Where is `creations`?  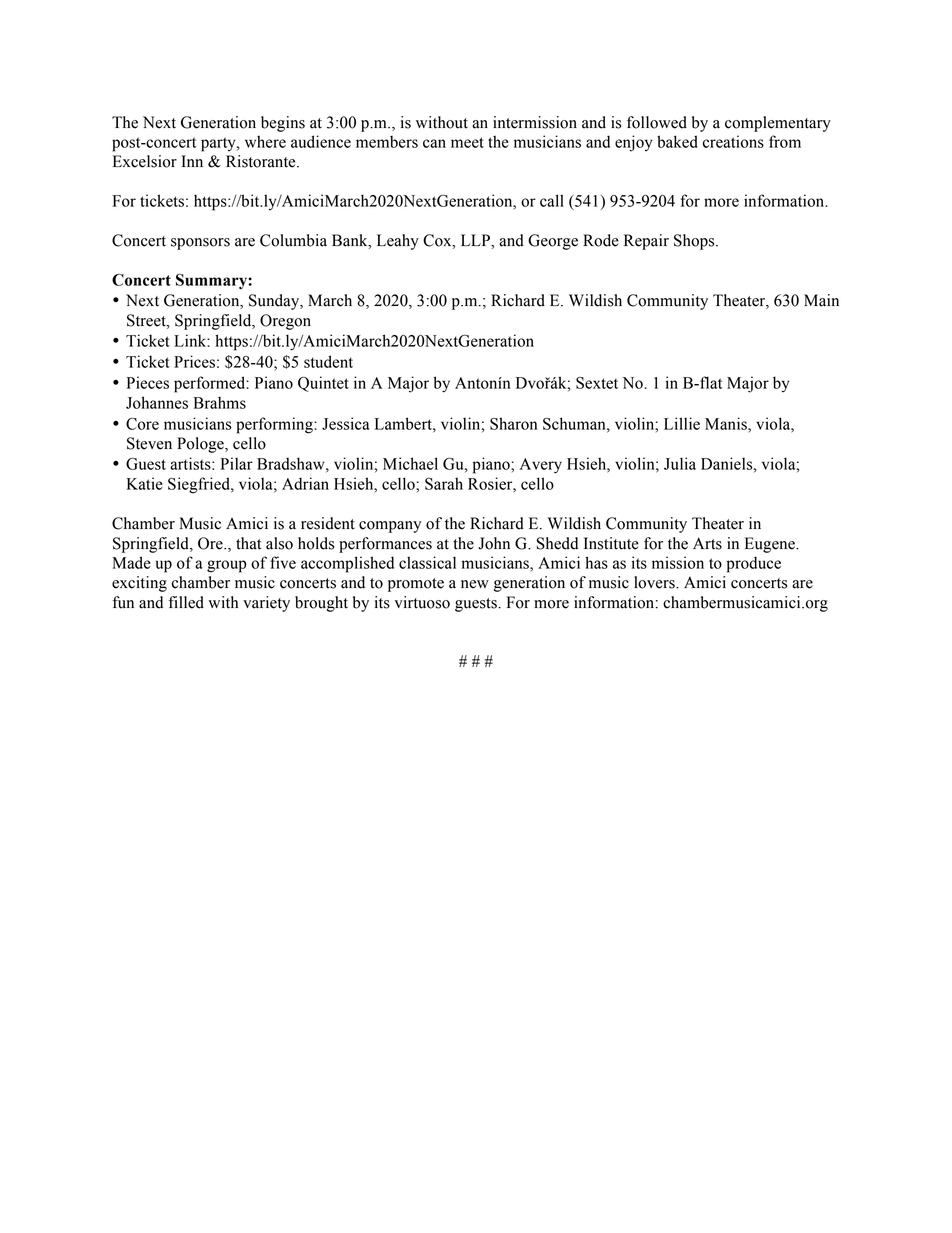 creations is located at coordinates (733, 141).
